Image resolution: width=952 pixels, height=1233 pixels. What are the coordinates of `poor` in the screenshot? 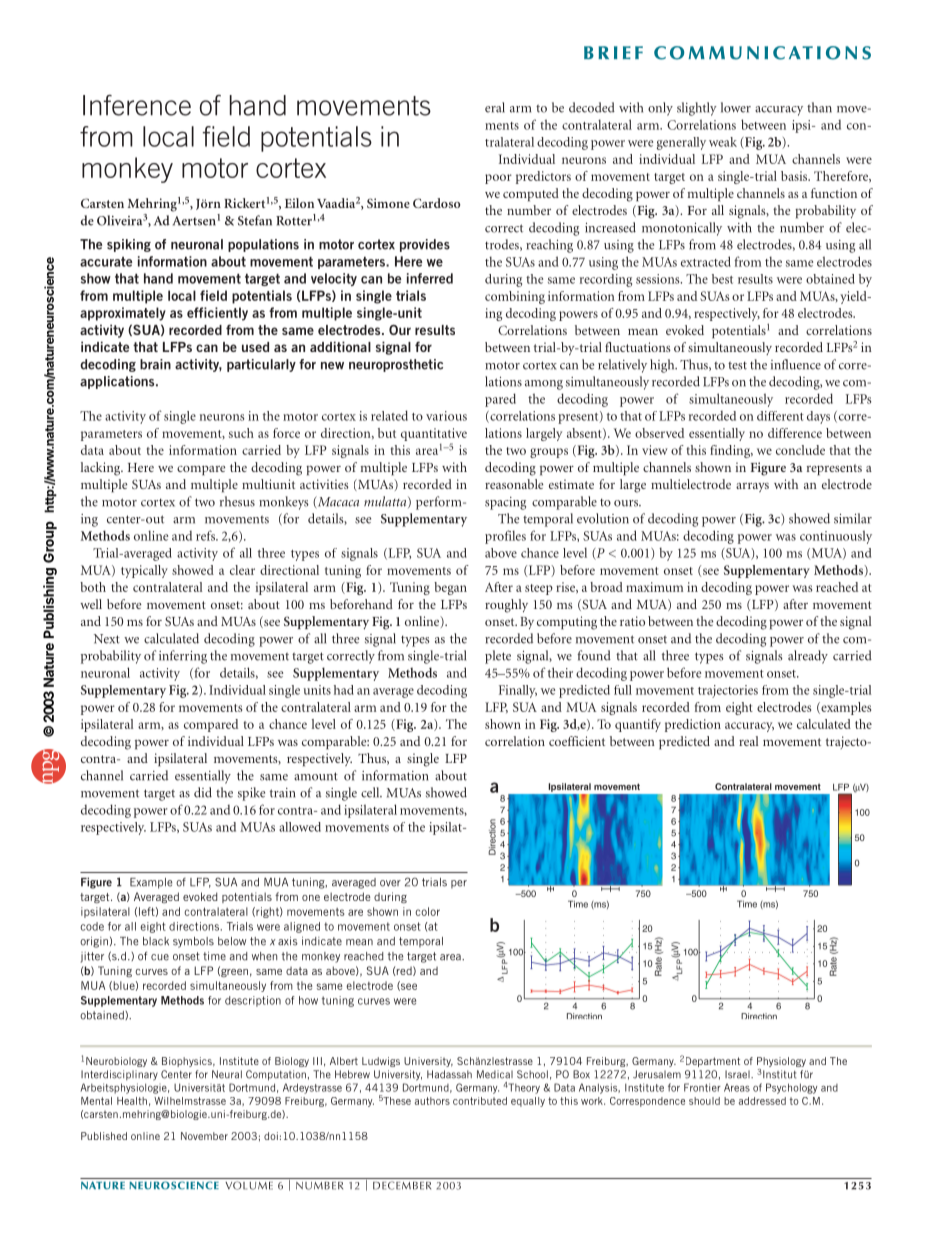 It's located at (498, 179).
